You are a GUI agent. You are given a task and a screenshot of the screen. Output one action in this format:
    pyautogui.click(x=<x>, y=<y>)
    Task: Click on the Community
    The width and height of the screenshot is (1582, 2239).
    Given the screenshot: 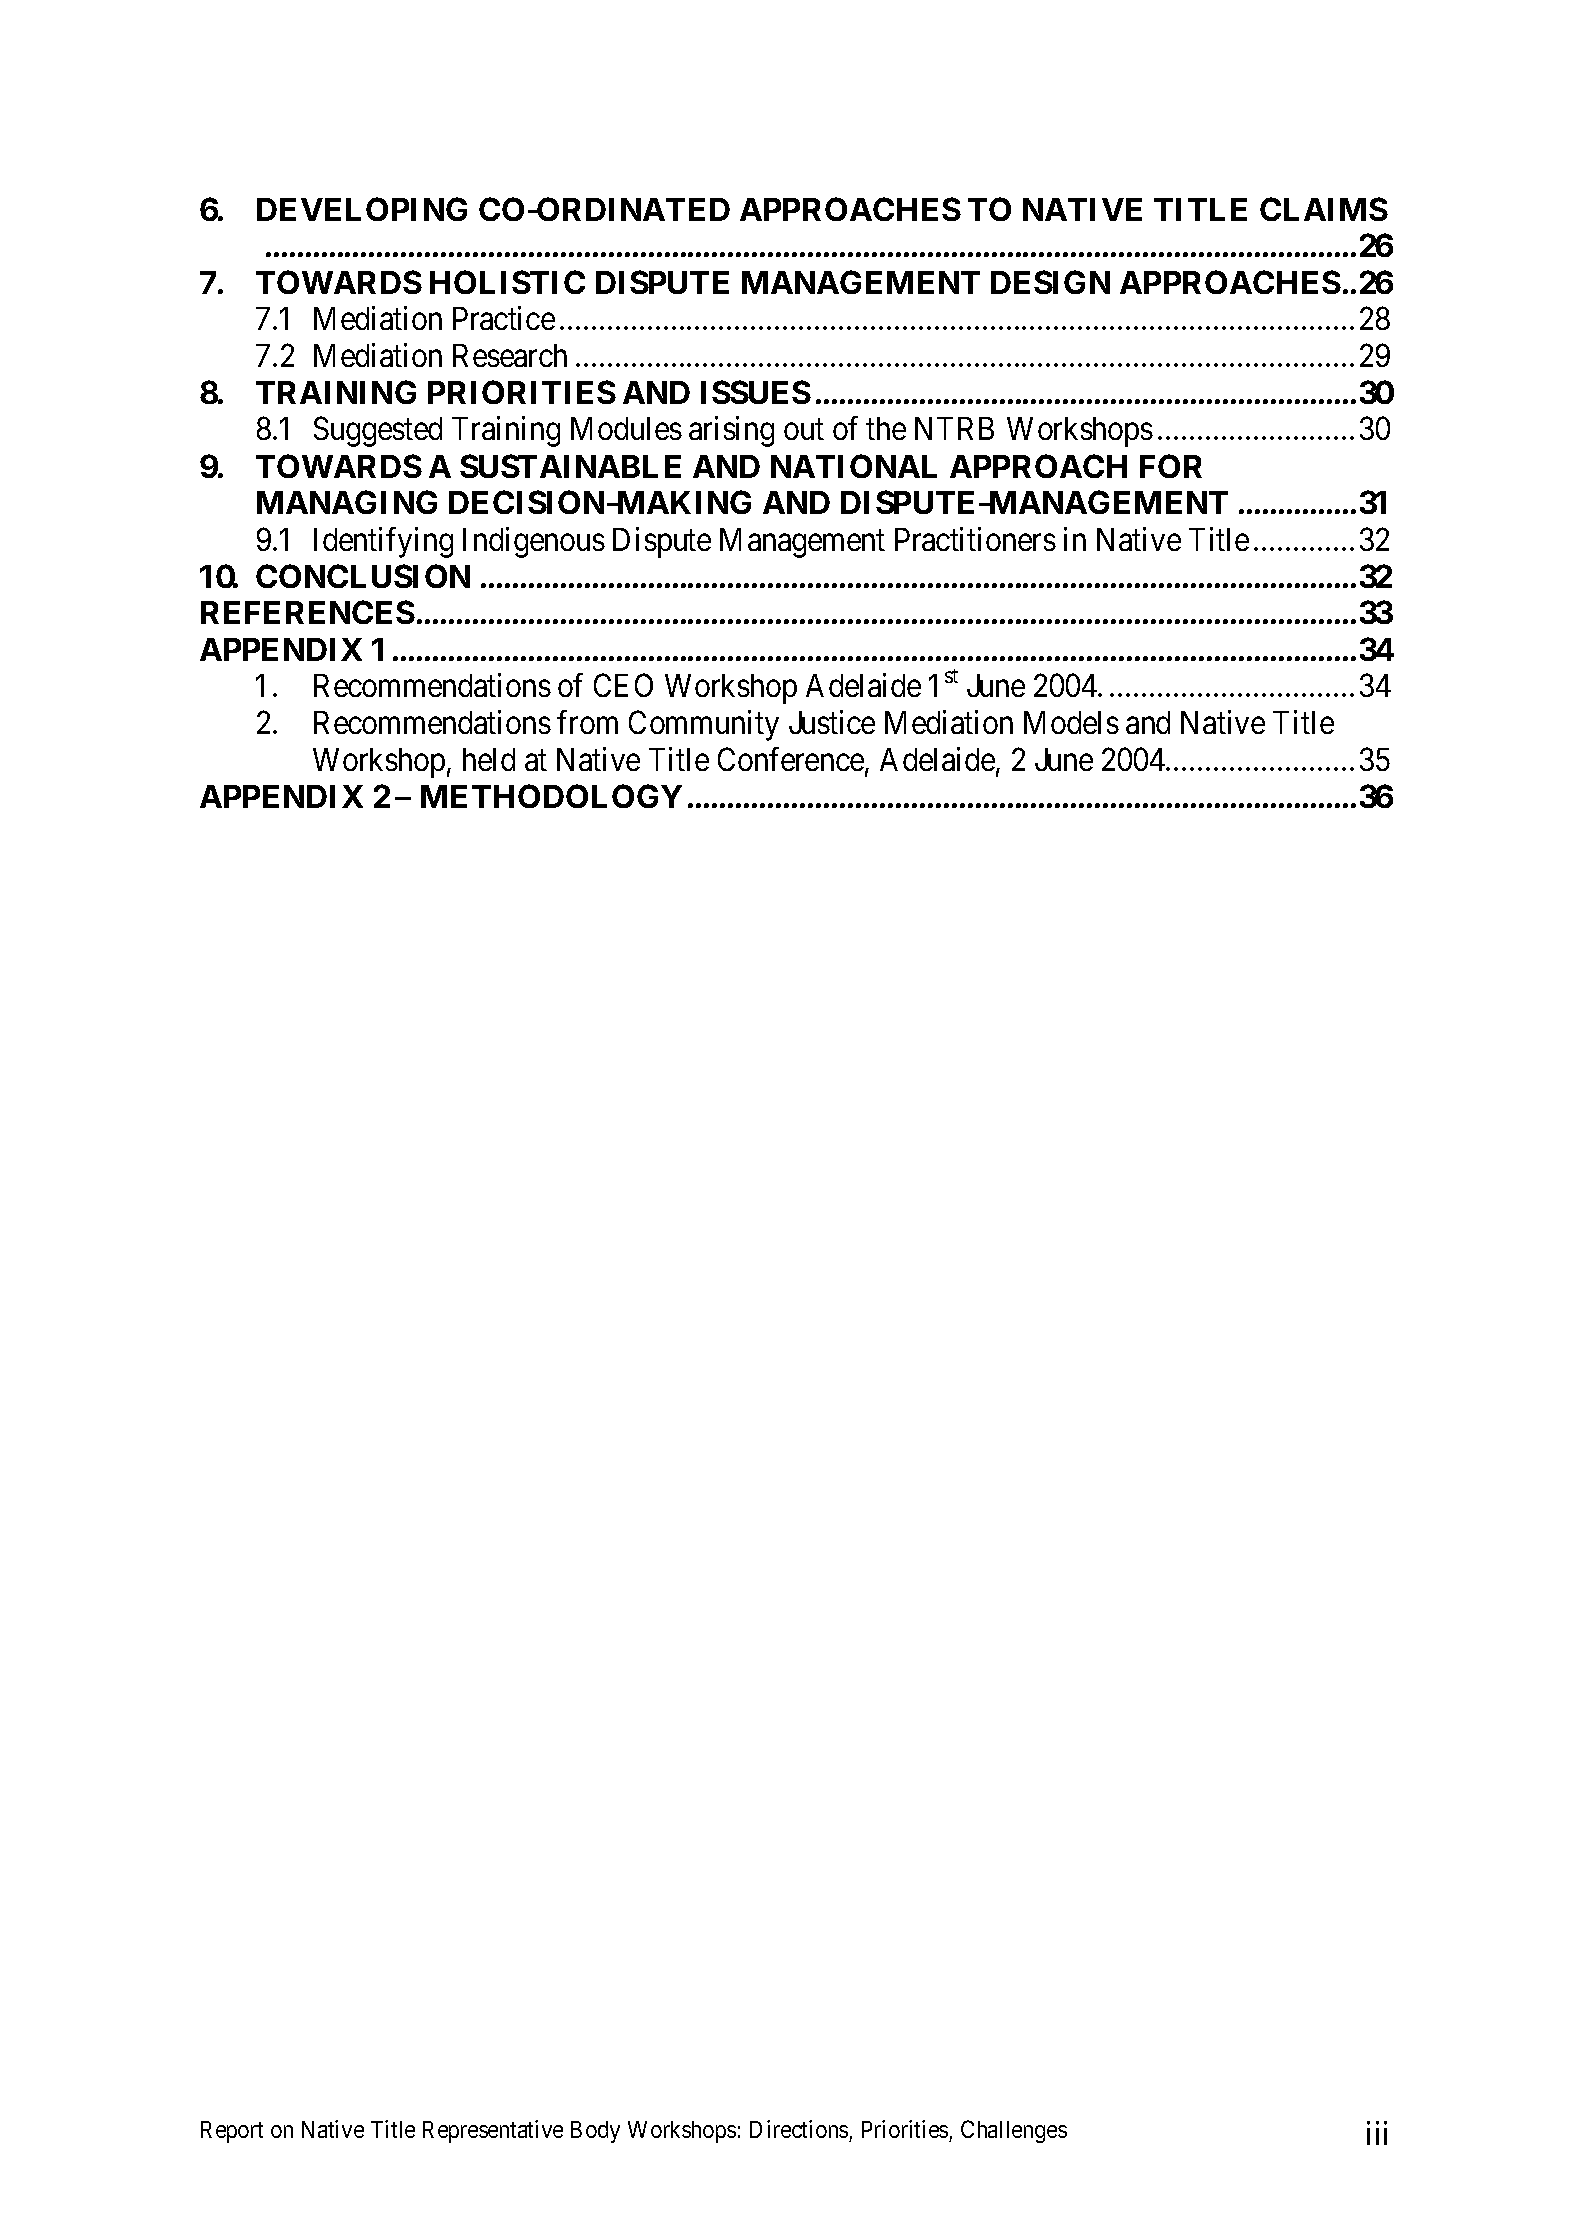 What is the action you would take?
    pyautogui.click(x=704, y=725)
